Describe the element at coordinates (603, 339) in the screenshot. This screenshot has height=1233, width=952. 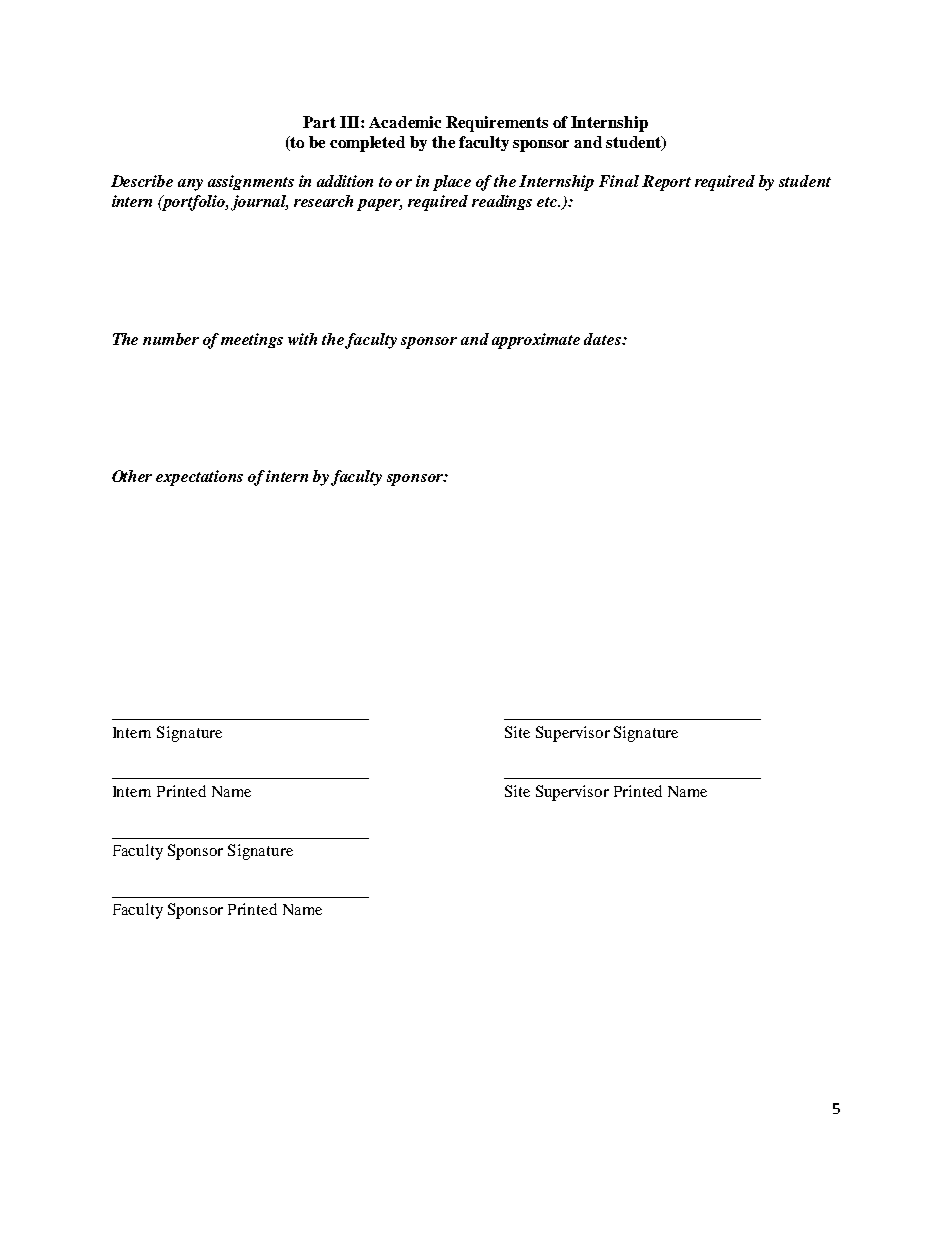
I see `dates` at that location.
